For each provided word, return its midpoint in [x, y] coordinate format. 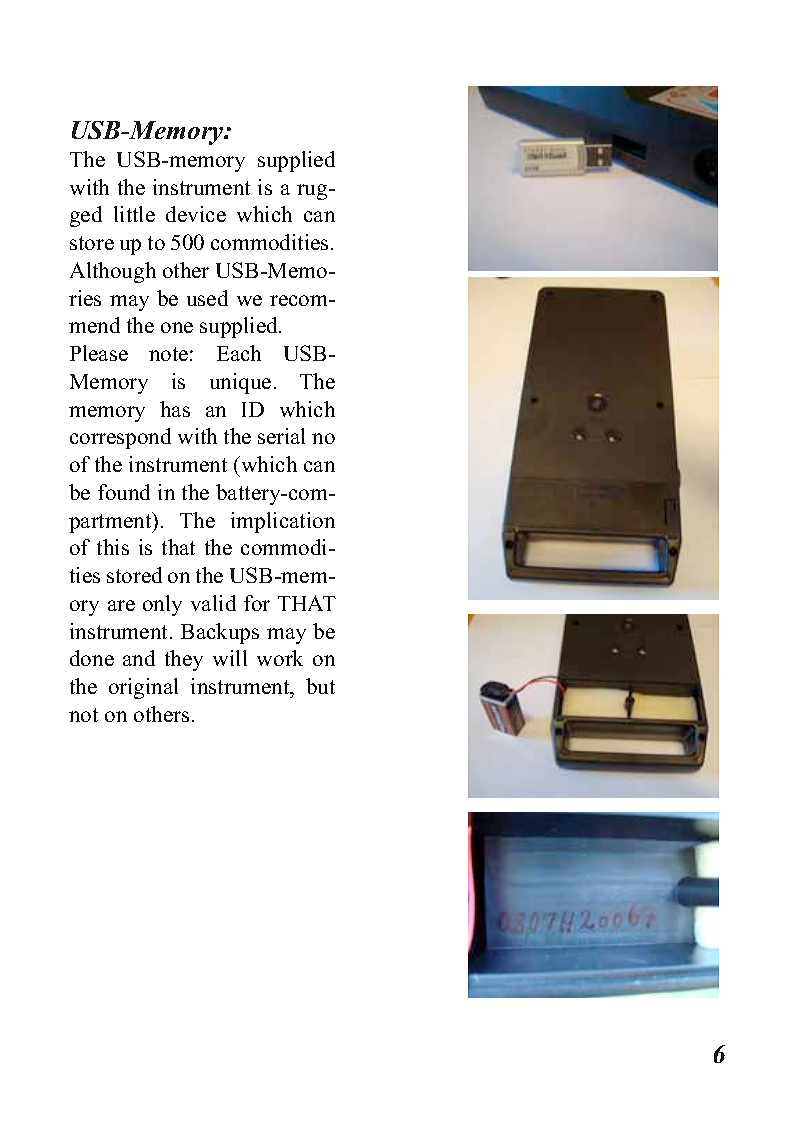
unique [240, 383]
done [92, 658]
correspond [120, 438]
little [134, 214]
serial [281, 436]
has [175, 409]
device [196, 214]
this [113, 547]
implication [283, 522]
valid [213, 603]
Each [239, 353]
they [184, 660]
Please [99, 353]
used [207, 298]
